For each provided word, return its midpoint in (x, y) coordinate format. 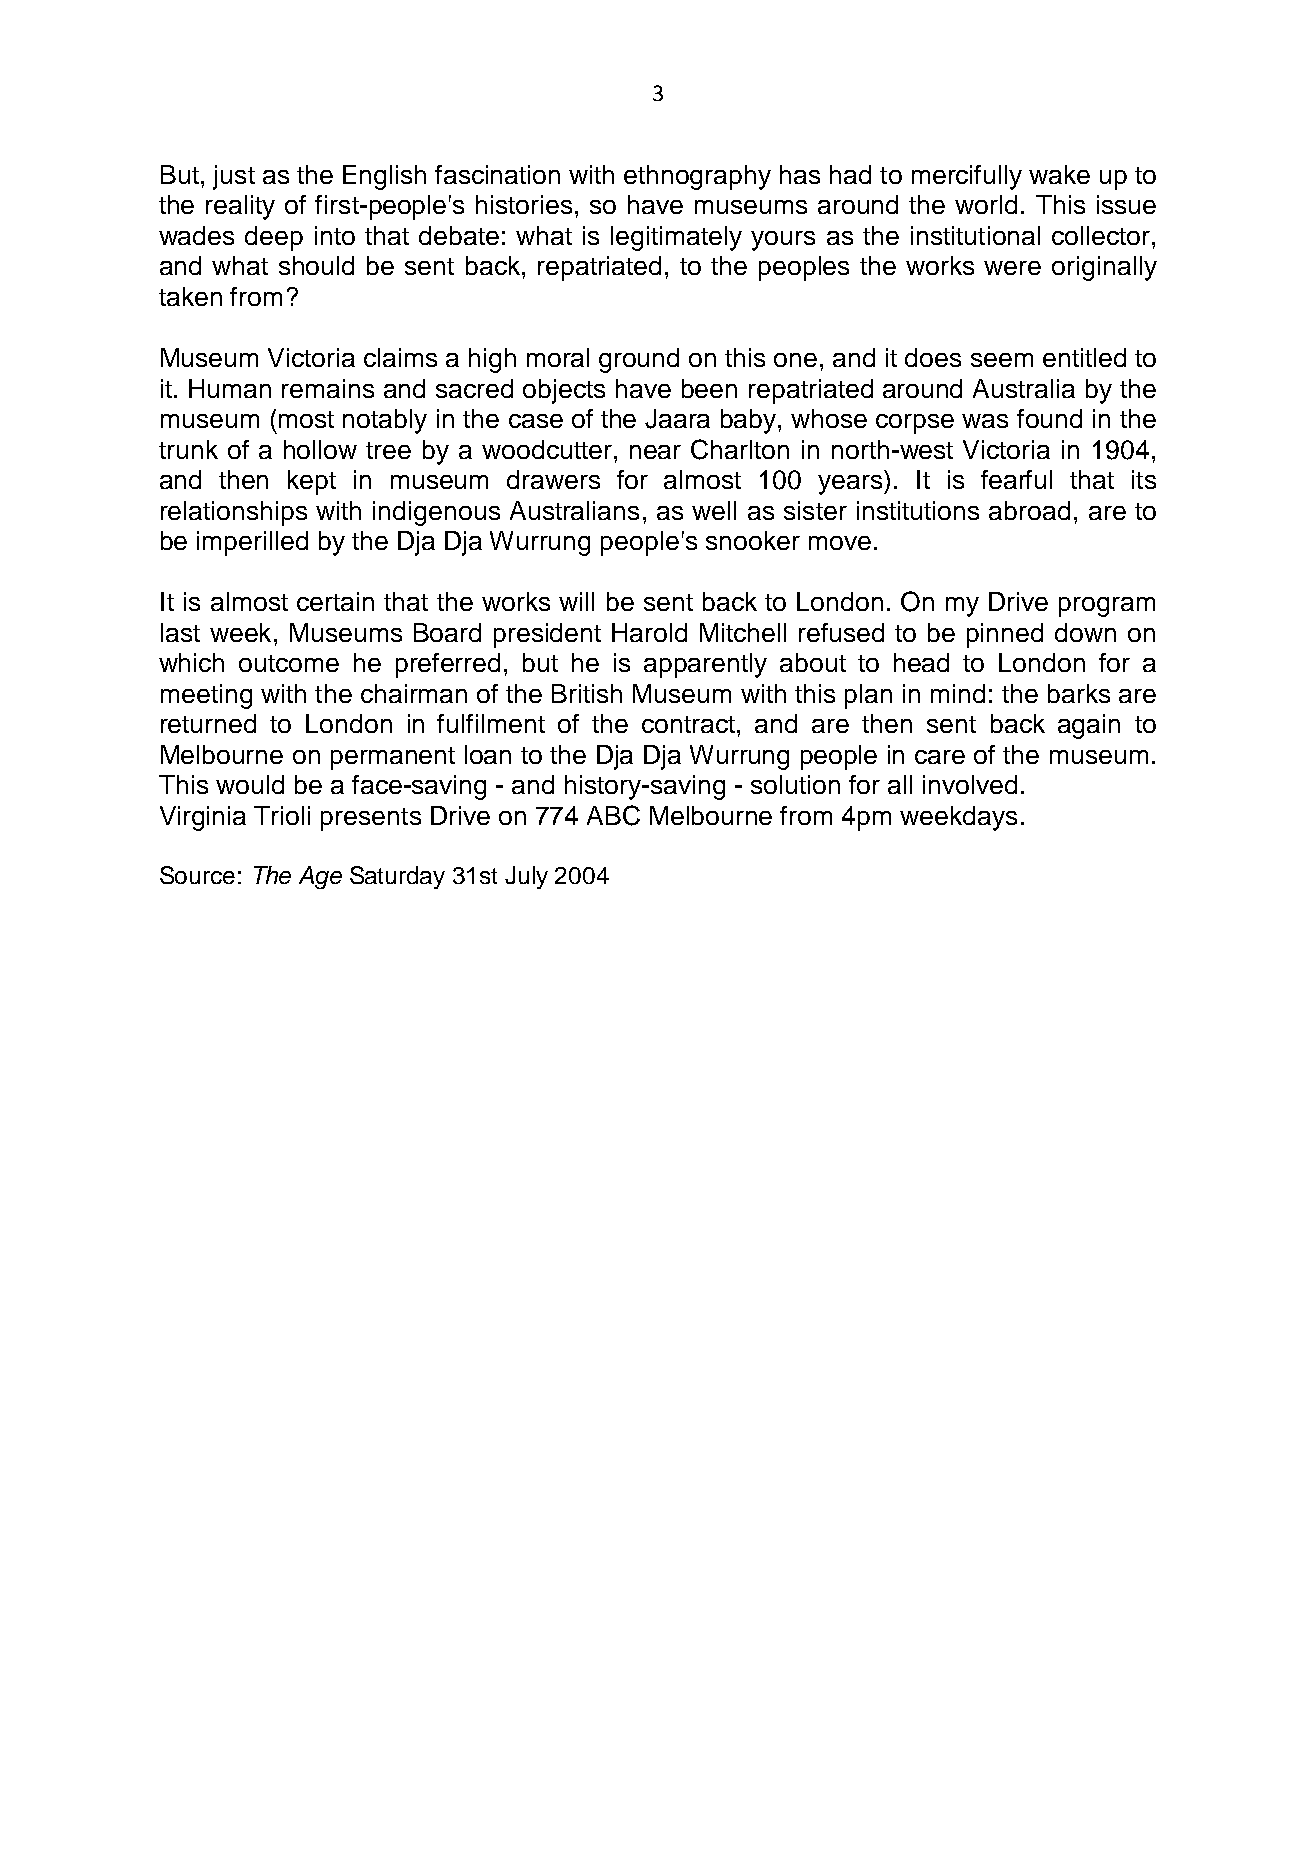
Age (320, 877)
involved (970, 784)
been (709, 388)
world (986, 204)
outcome (289, 663)
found (1049, 418)
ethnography (697, 177)
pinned (1005, 635)
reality (240, 207)
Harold (649, 632)
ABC (613, 815)
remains (328, 388)
